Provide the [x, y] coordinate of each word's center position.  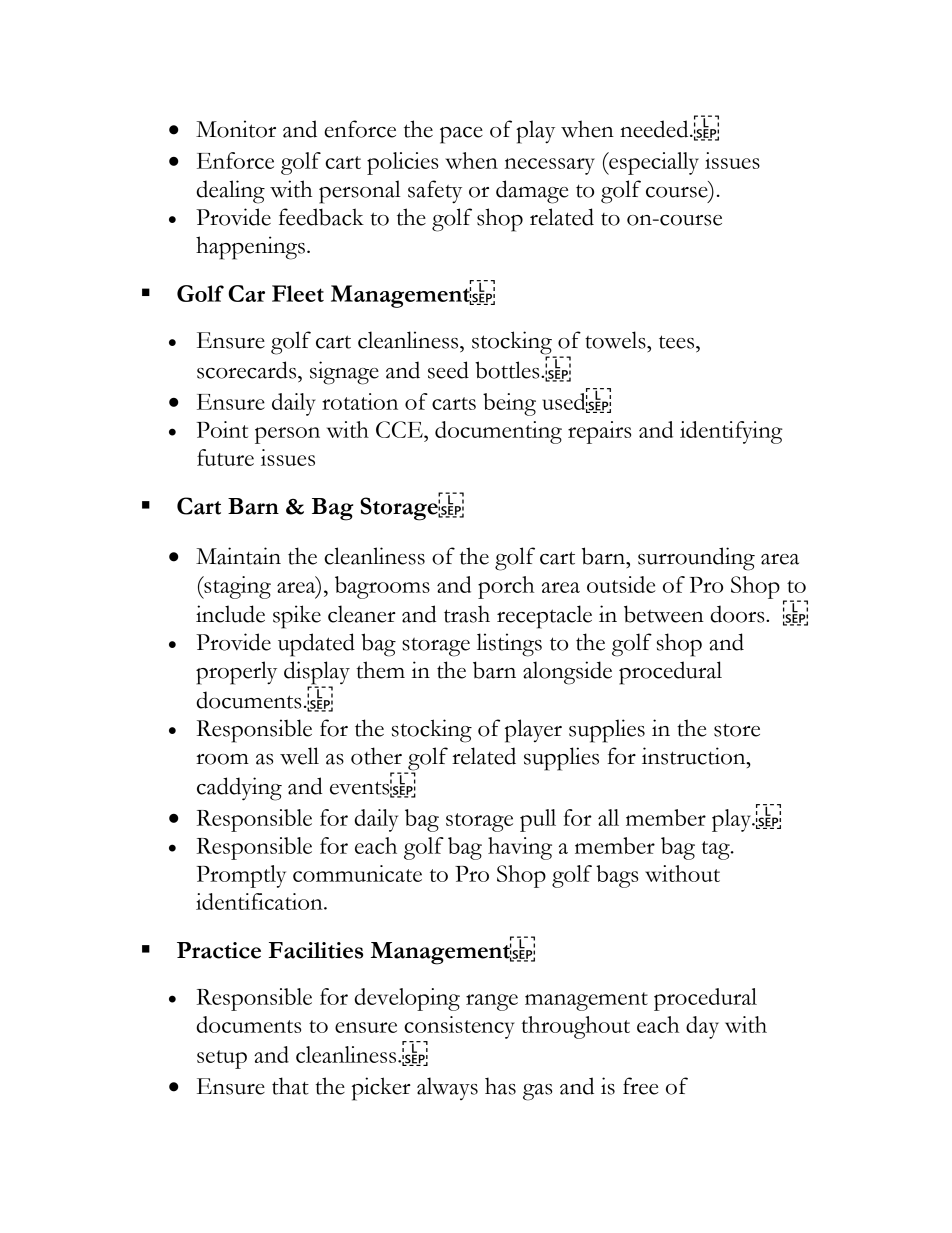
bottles [508, 370]
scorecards [248, 370]
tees [678, 342]
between [664, 614]
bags [617, 876]
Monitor [236, 129]
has [500, 1086]
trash [467, 614]
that [290, 1086]
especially [653, 163]
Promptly [241, 876]
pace [461, 135]
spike [297, 617]
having [520, 848]
